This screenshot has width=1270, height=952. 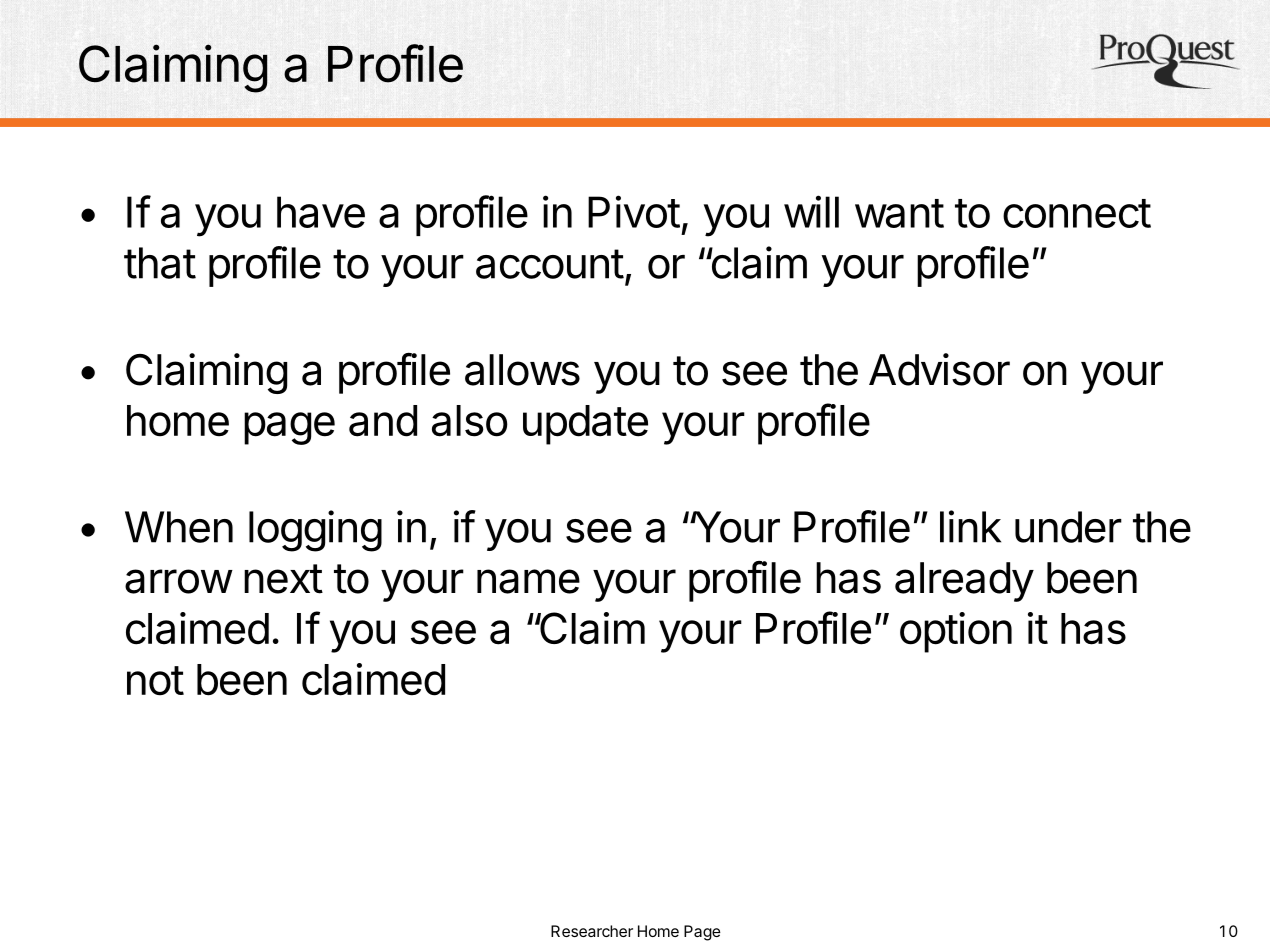 I want to click on Pivot, so click(x=634, y=211).
